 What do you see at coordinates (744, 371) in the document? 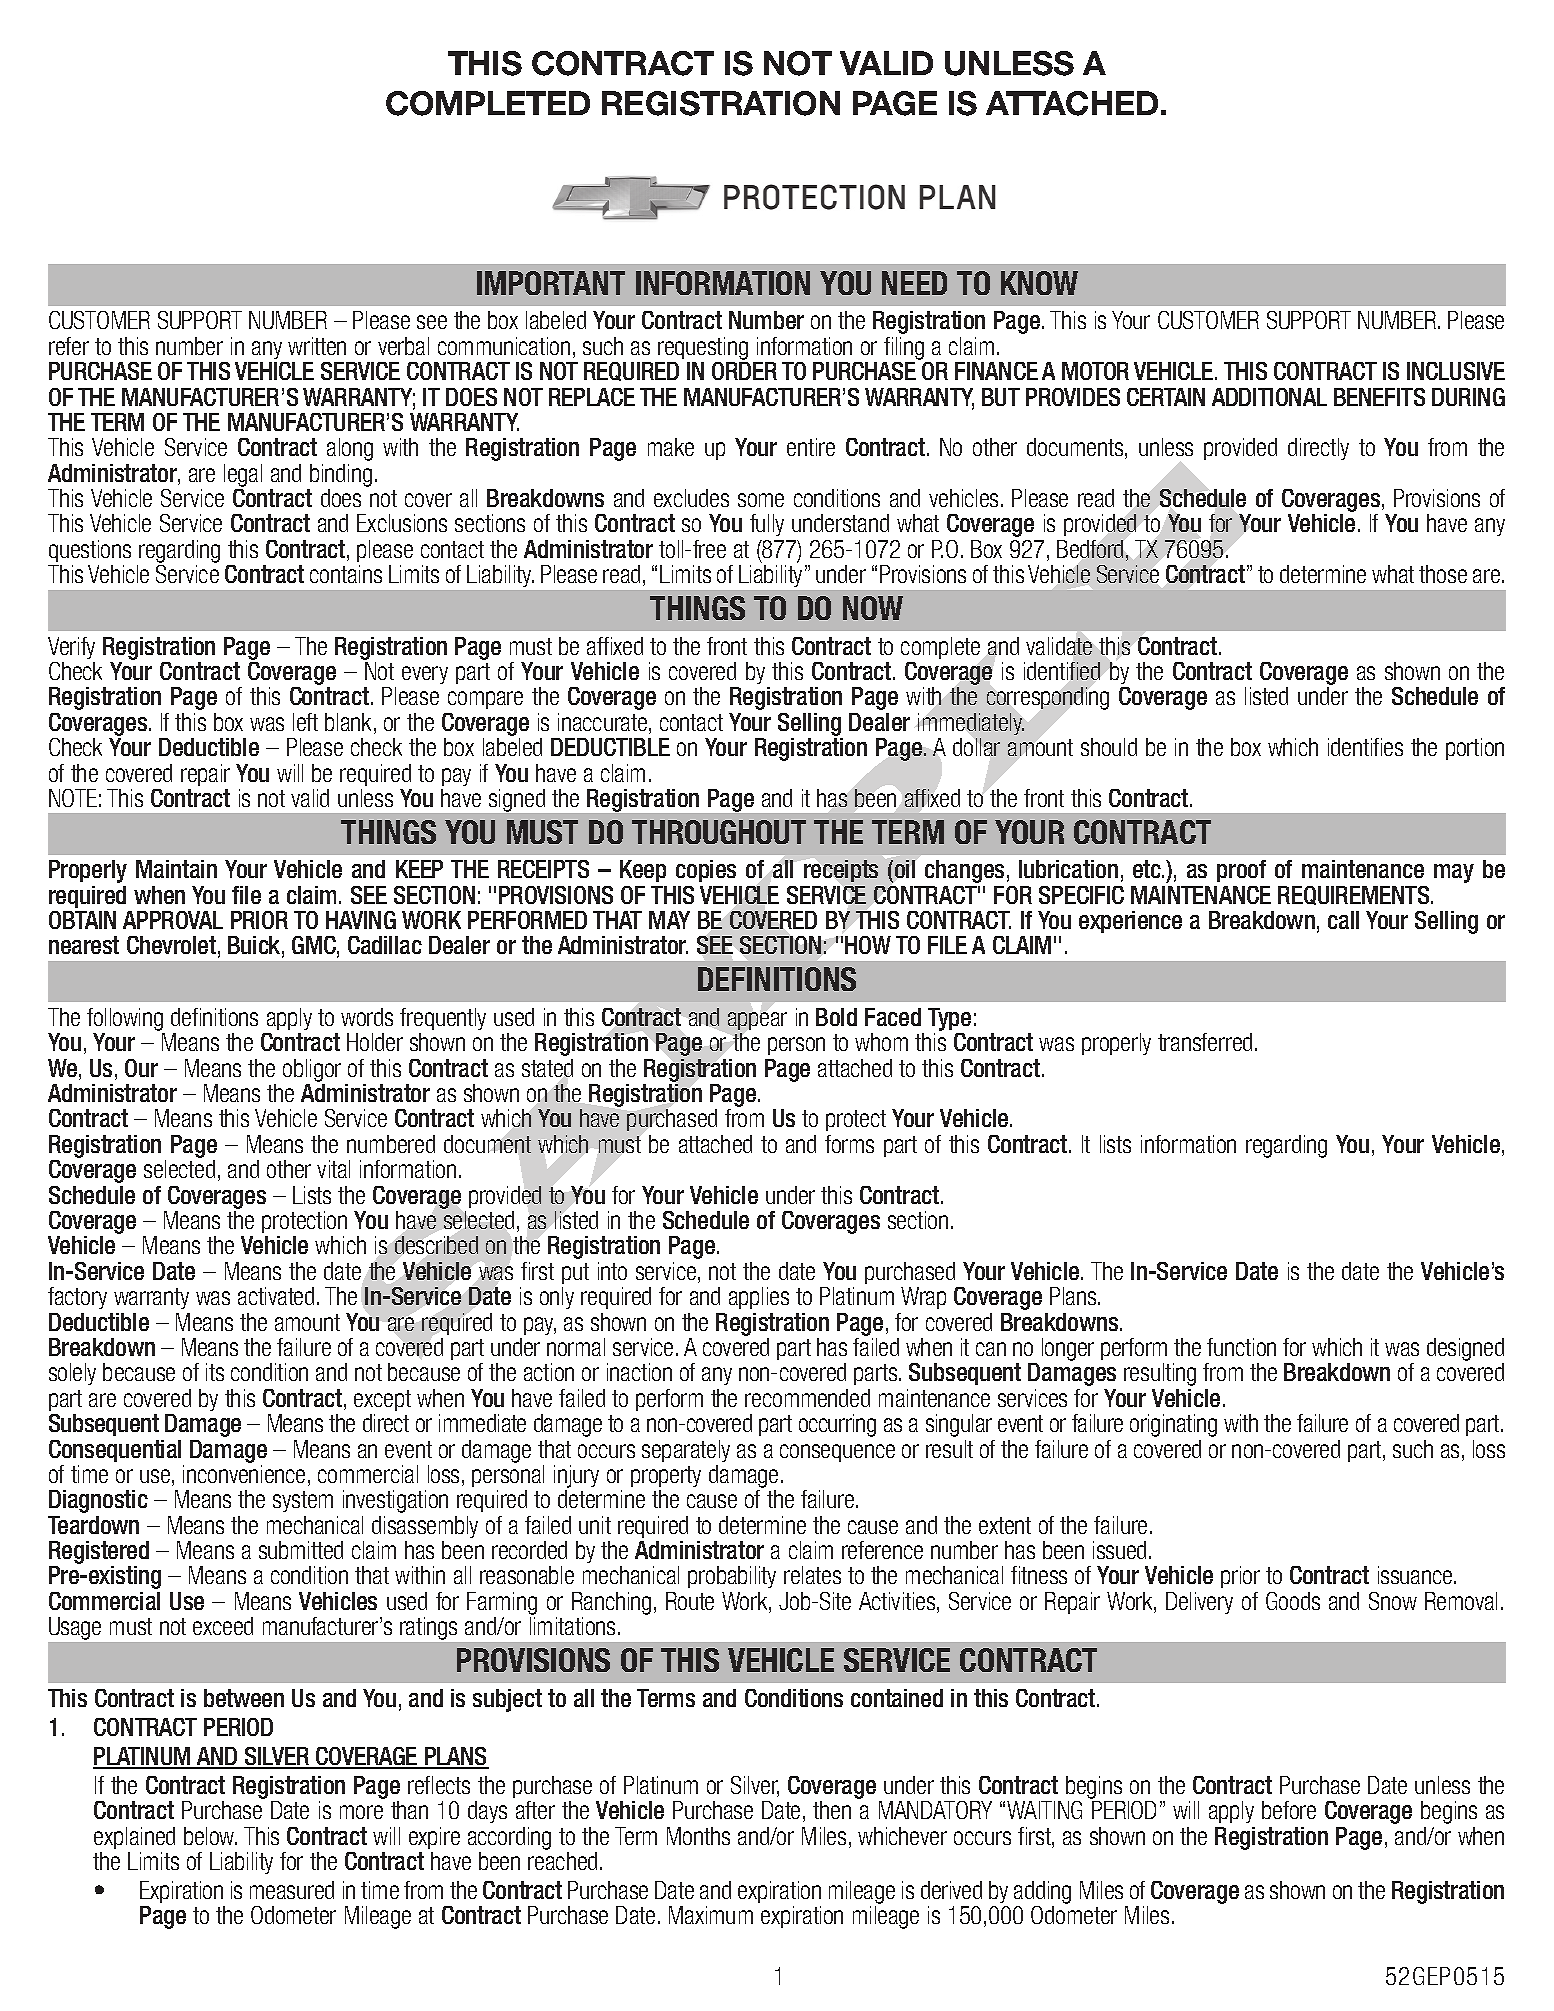
I see `ORDER` at bounding box center [744, 371].
